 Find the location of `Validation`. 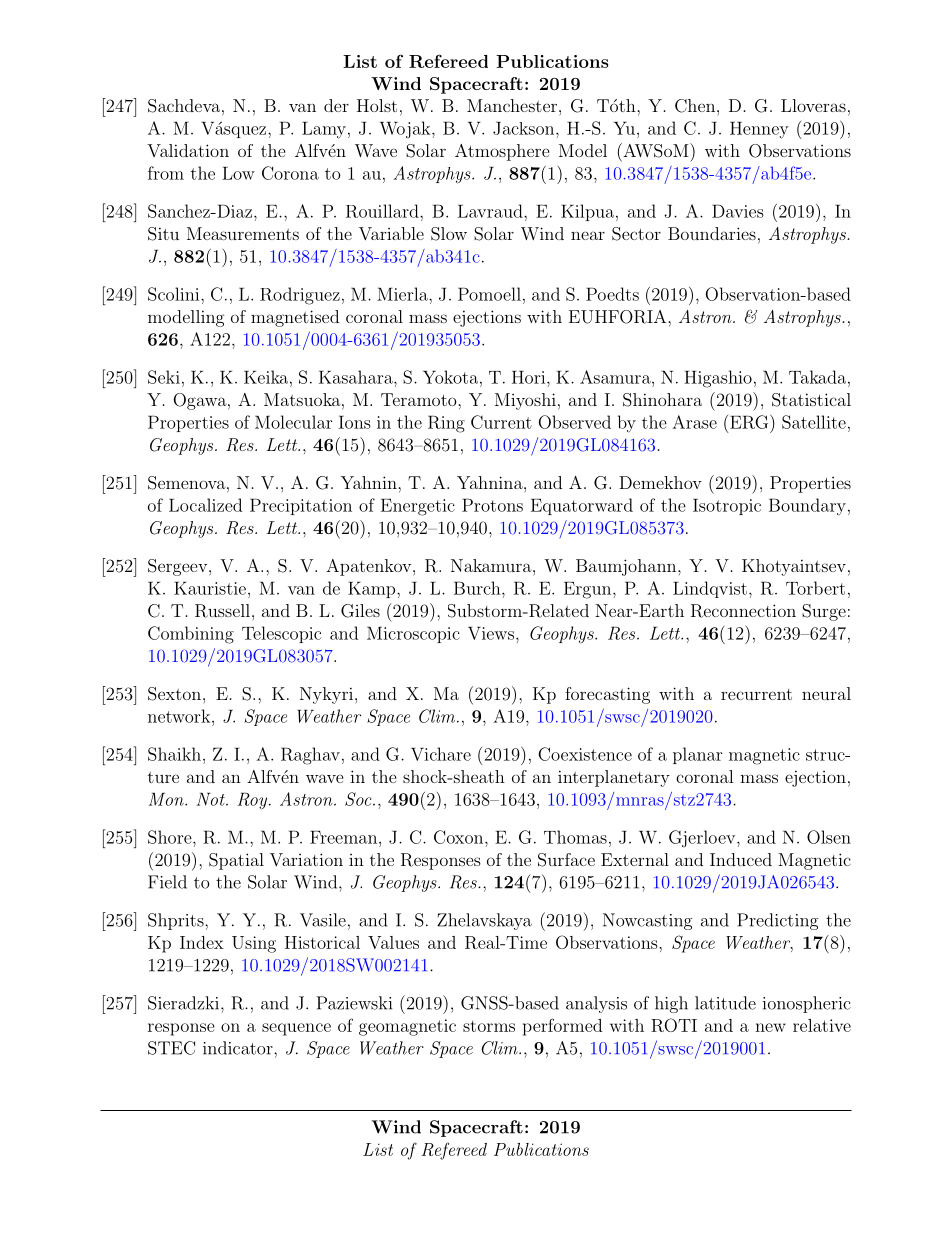

Validation is located at coordinates (188, 150).
